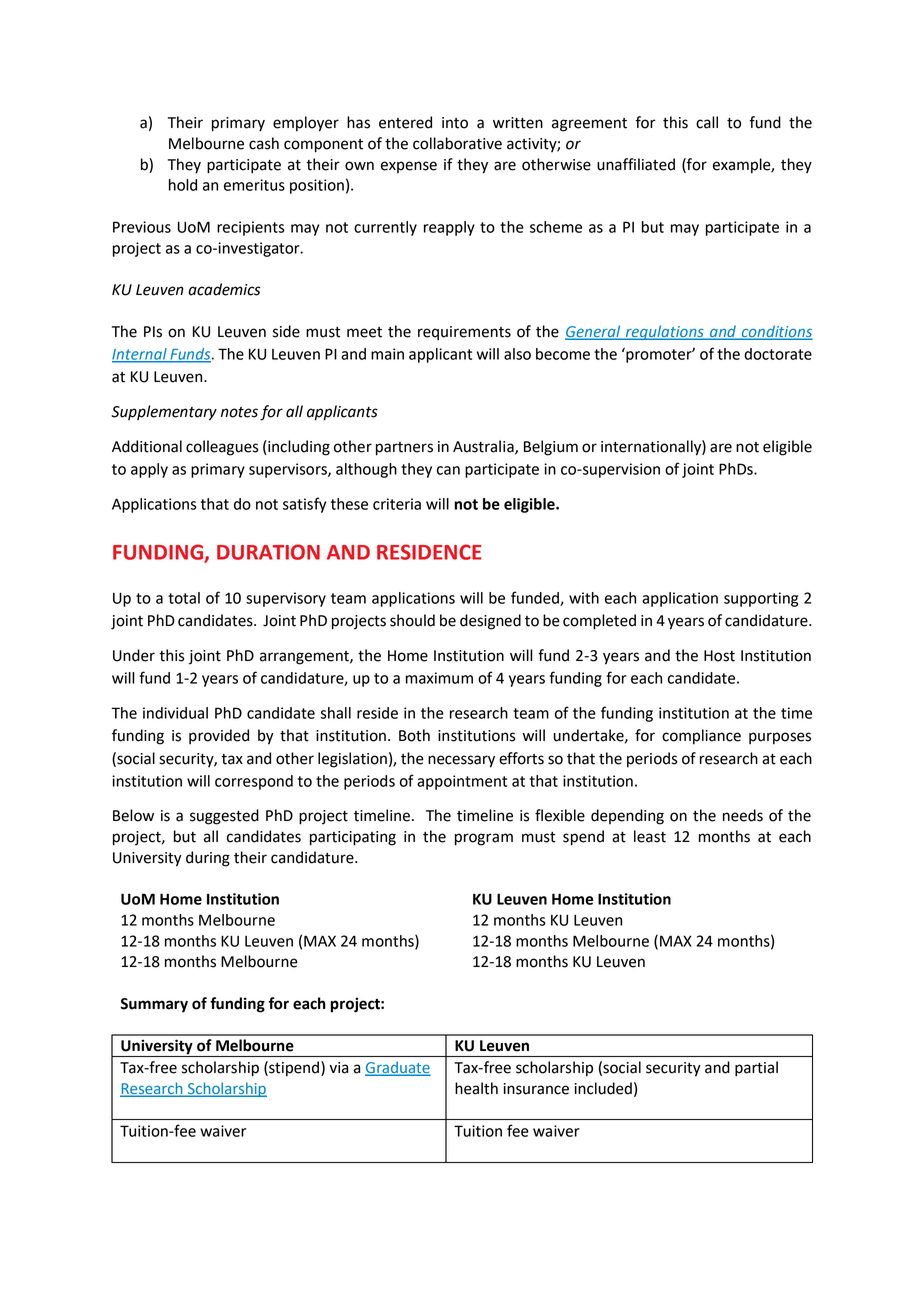  What do you see at coordinates (484, 839) in the image?
I see `program` at bounding box center [484, 839].
